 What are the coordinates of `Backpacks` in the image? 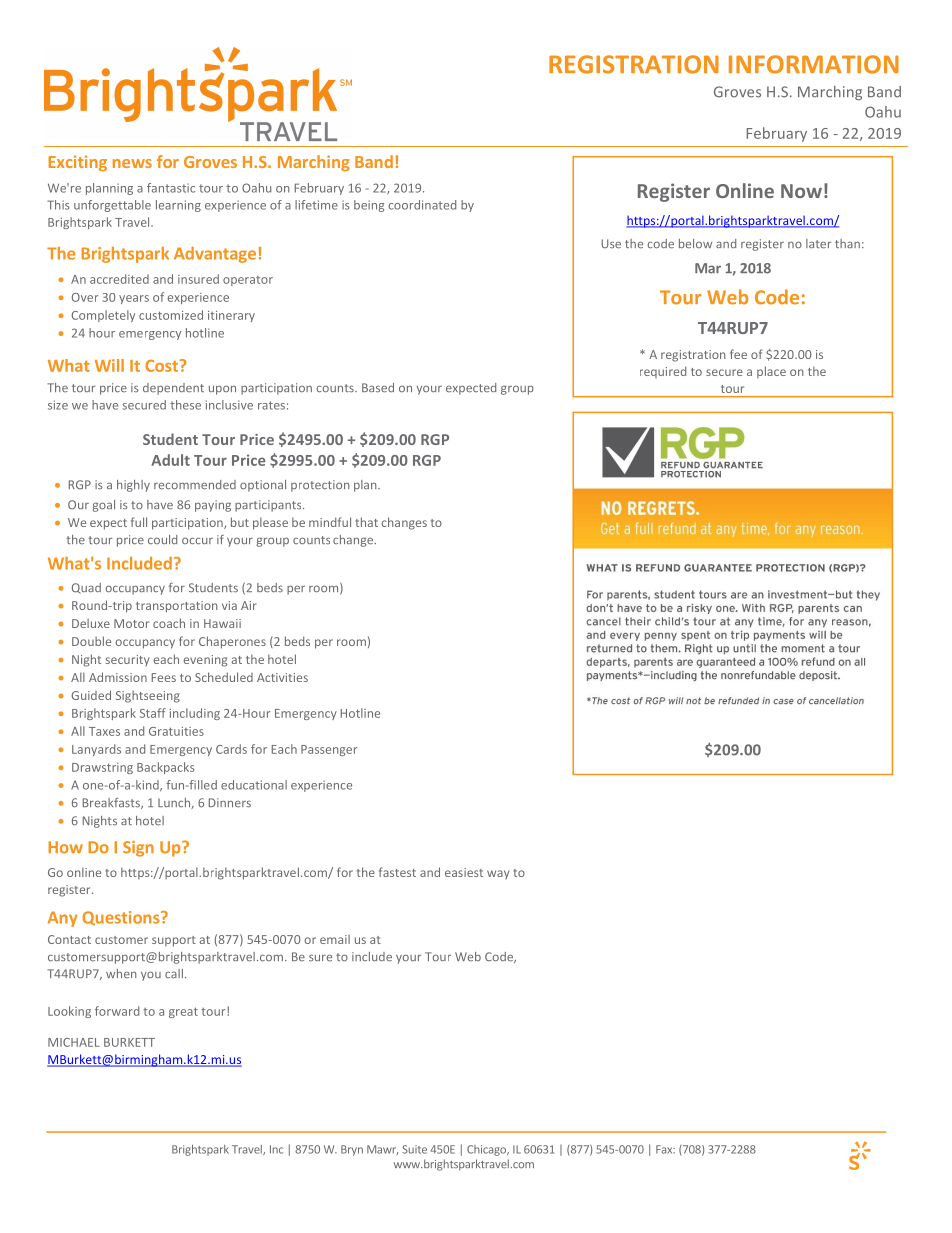 It's located at (165, 768).
